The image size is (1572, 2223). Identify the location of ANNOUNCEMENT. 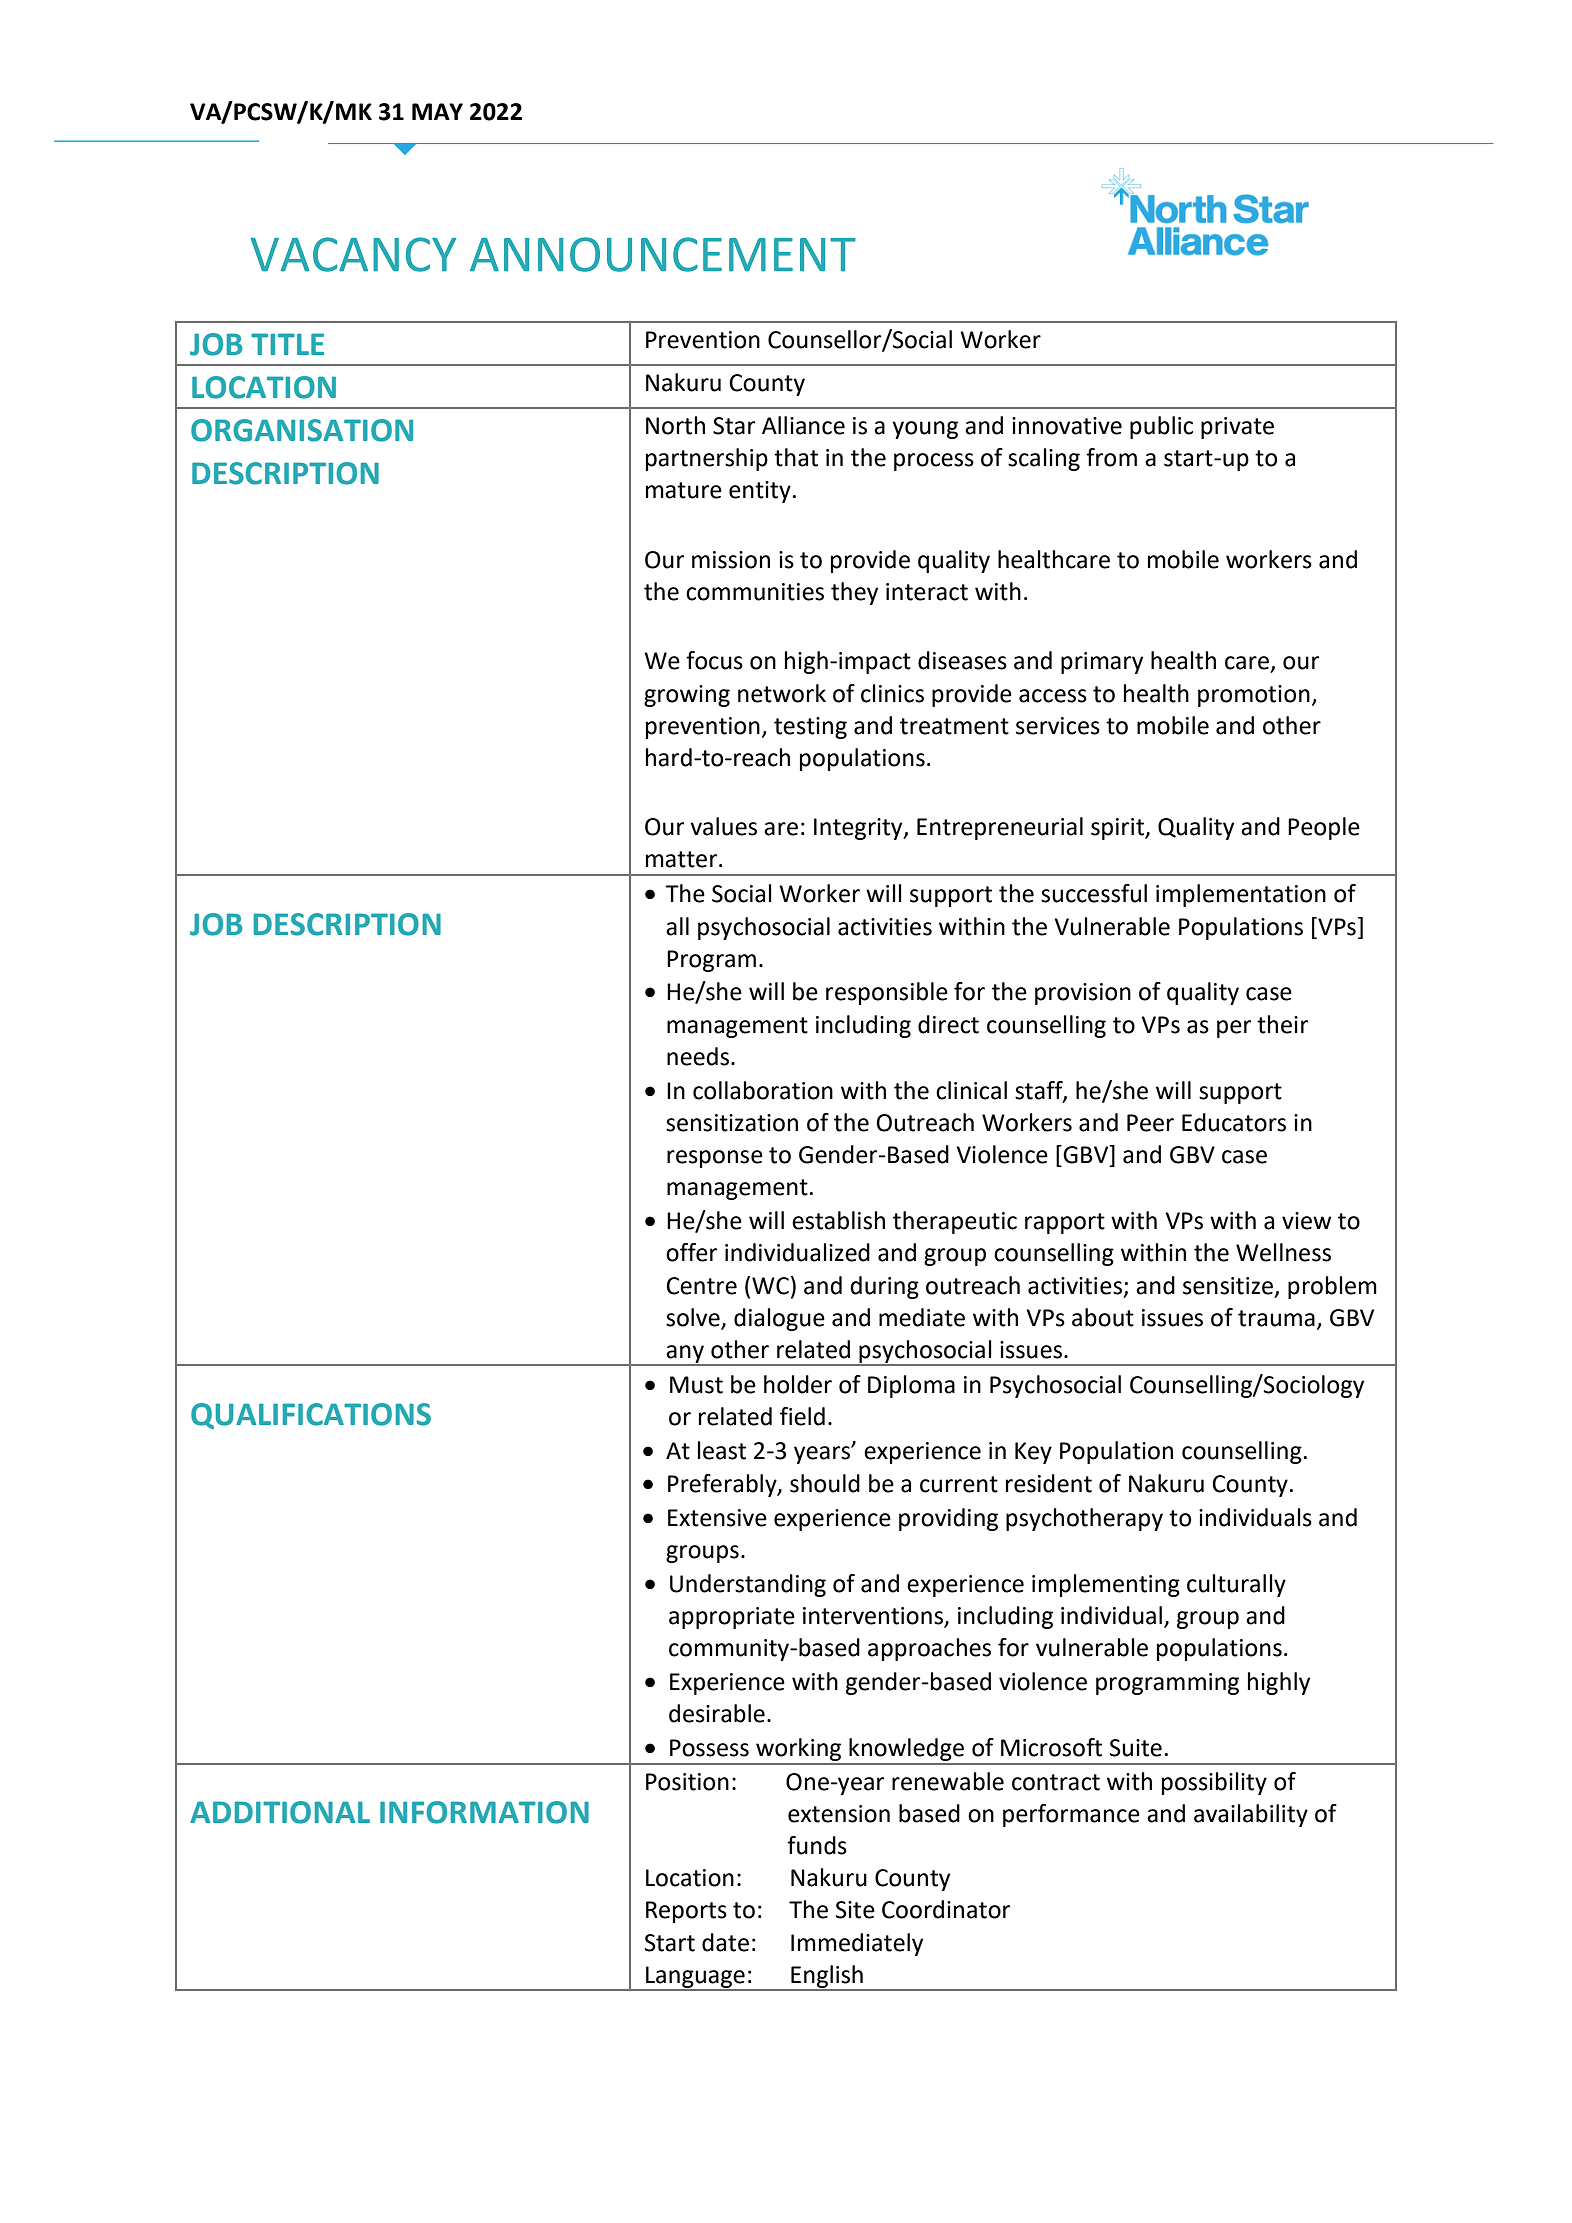
(663, 254).
